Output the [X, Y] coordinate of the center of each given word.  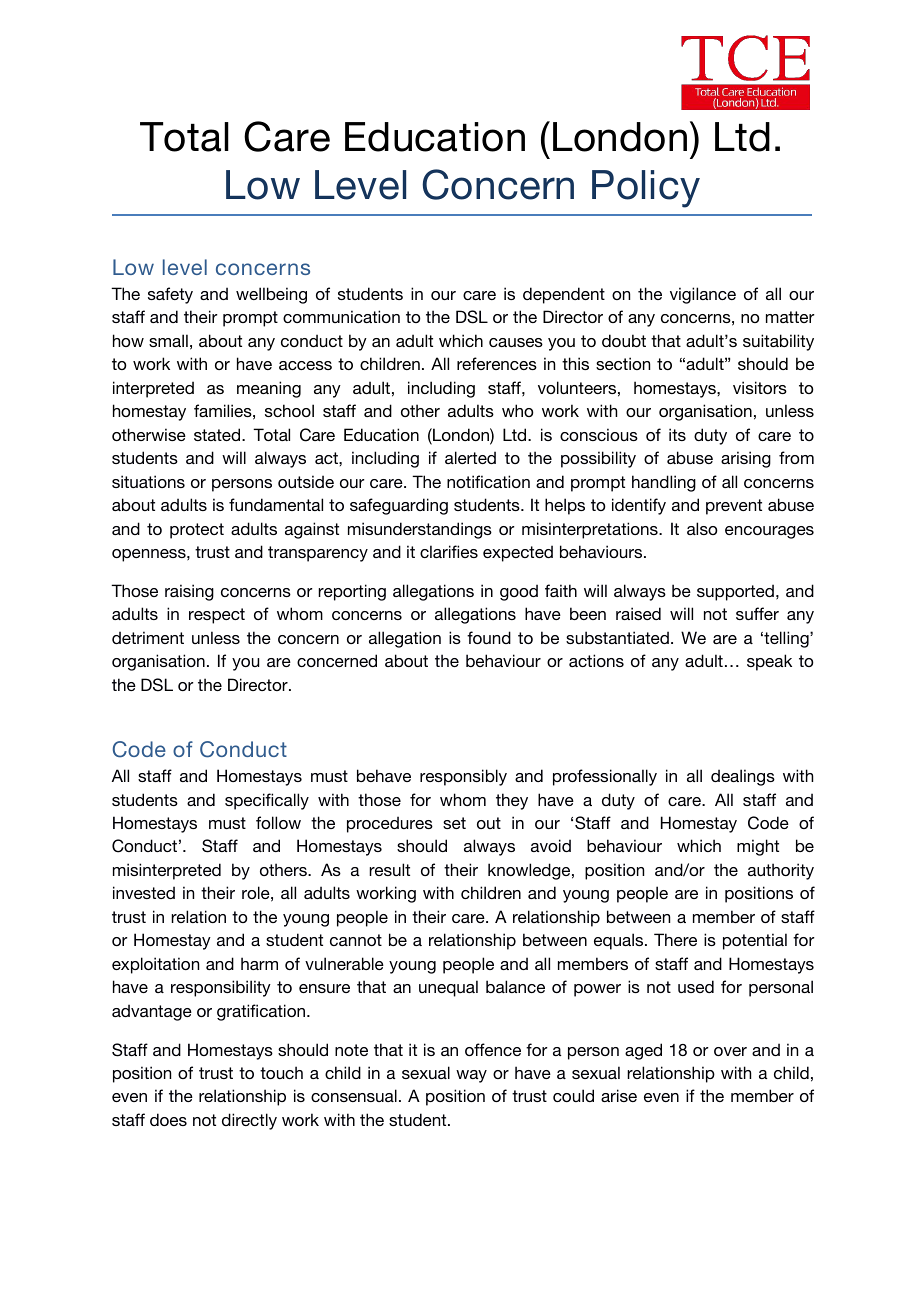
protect [197, 531]
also [702, 528]
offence [493, 1049]
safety [170, 295]
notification [488, 481]
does [168, 1119]
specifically [267, 801]
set [454, 823]
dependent [564, 295]
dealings [743, 777]
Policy [646, 189]
